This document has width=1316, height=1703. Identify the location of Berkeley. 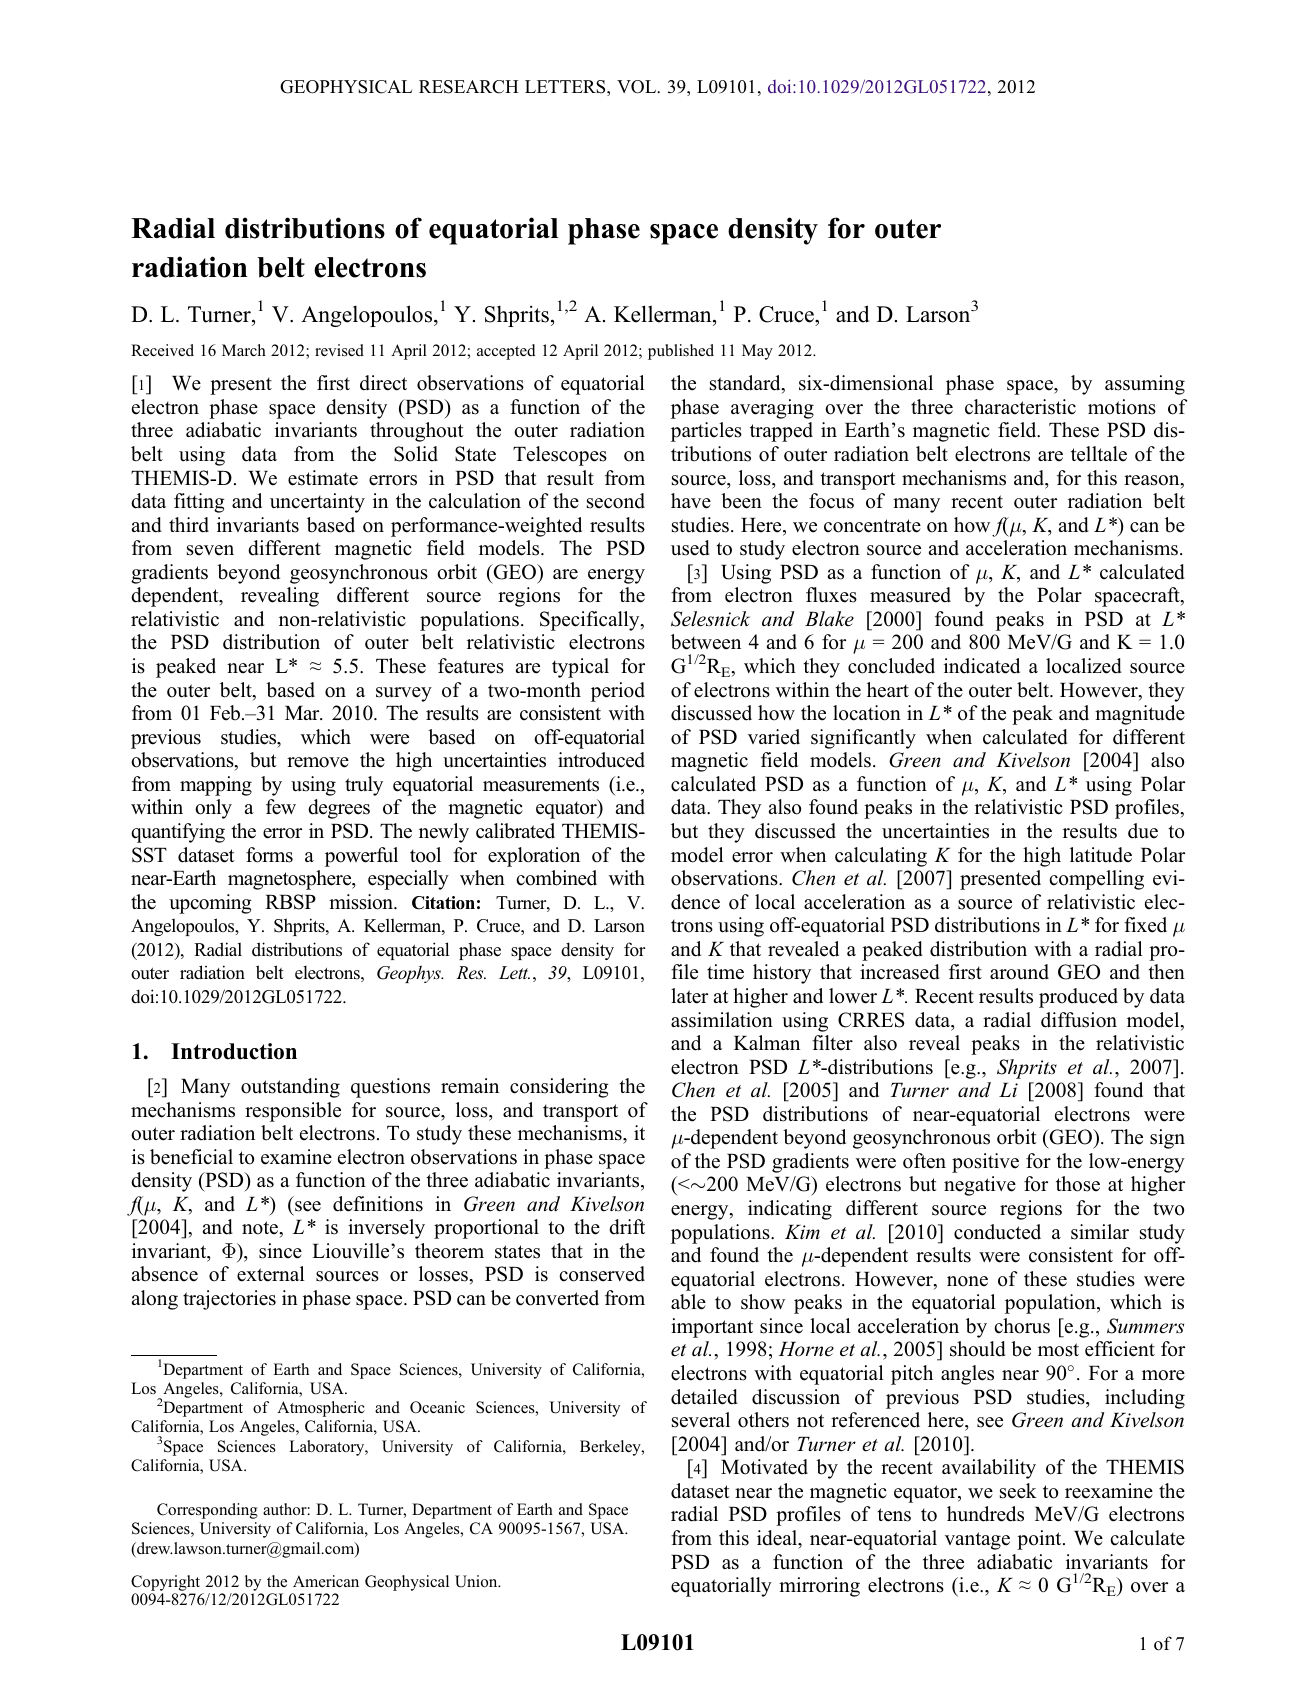
(611, 1448).
